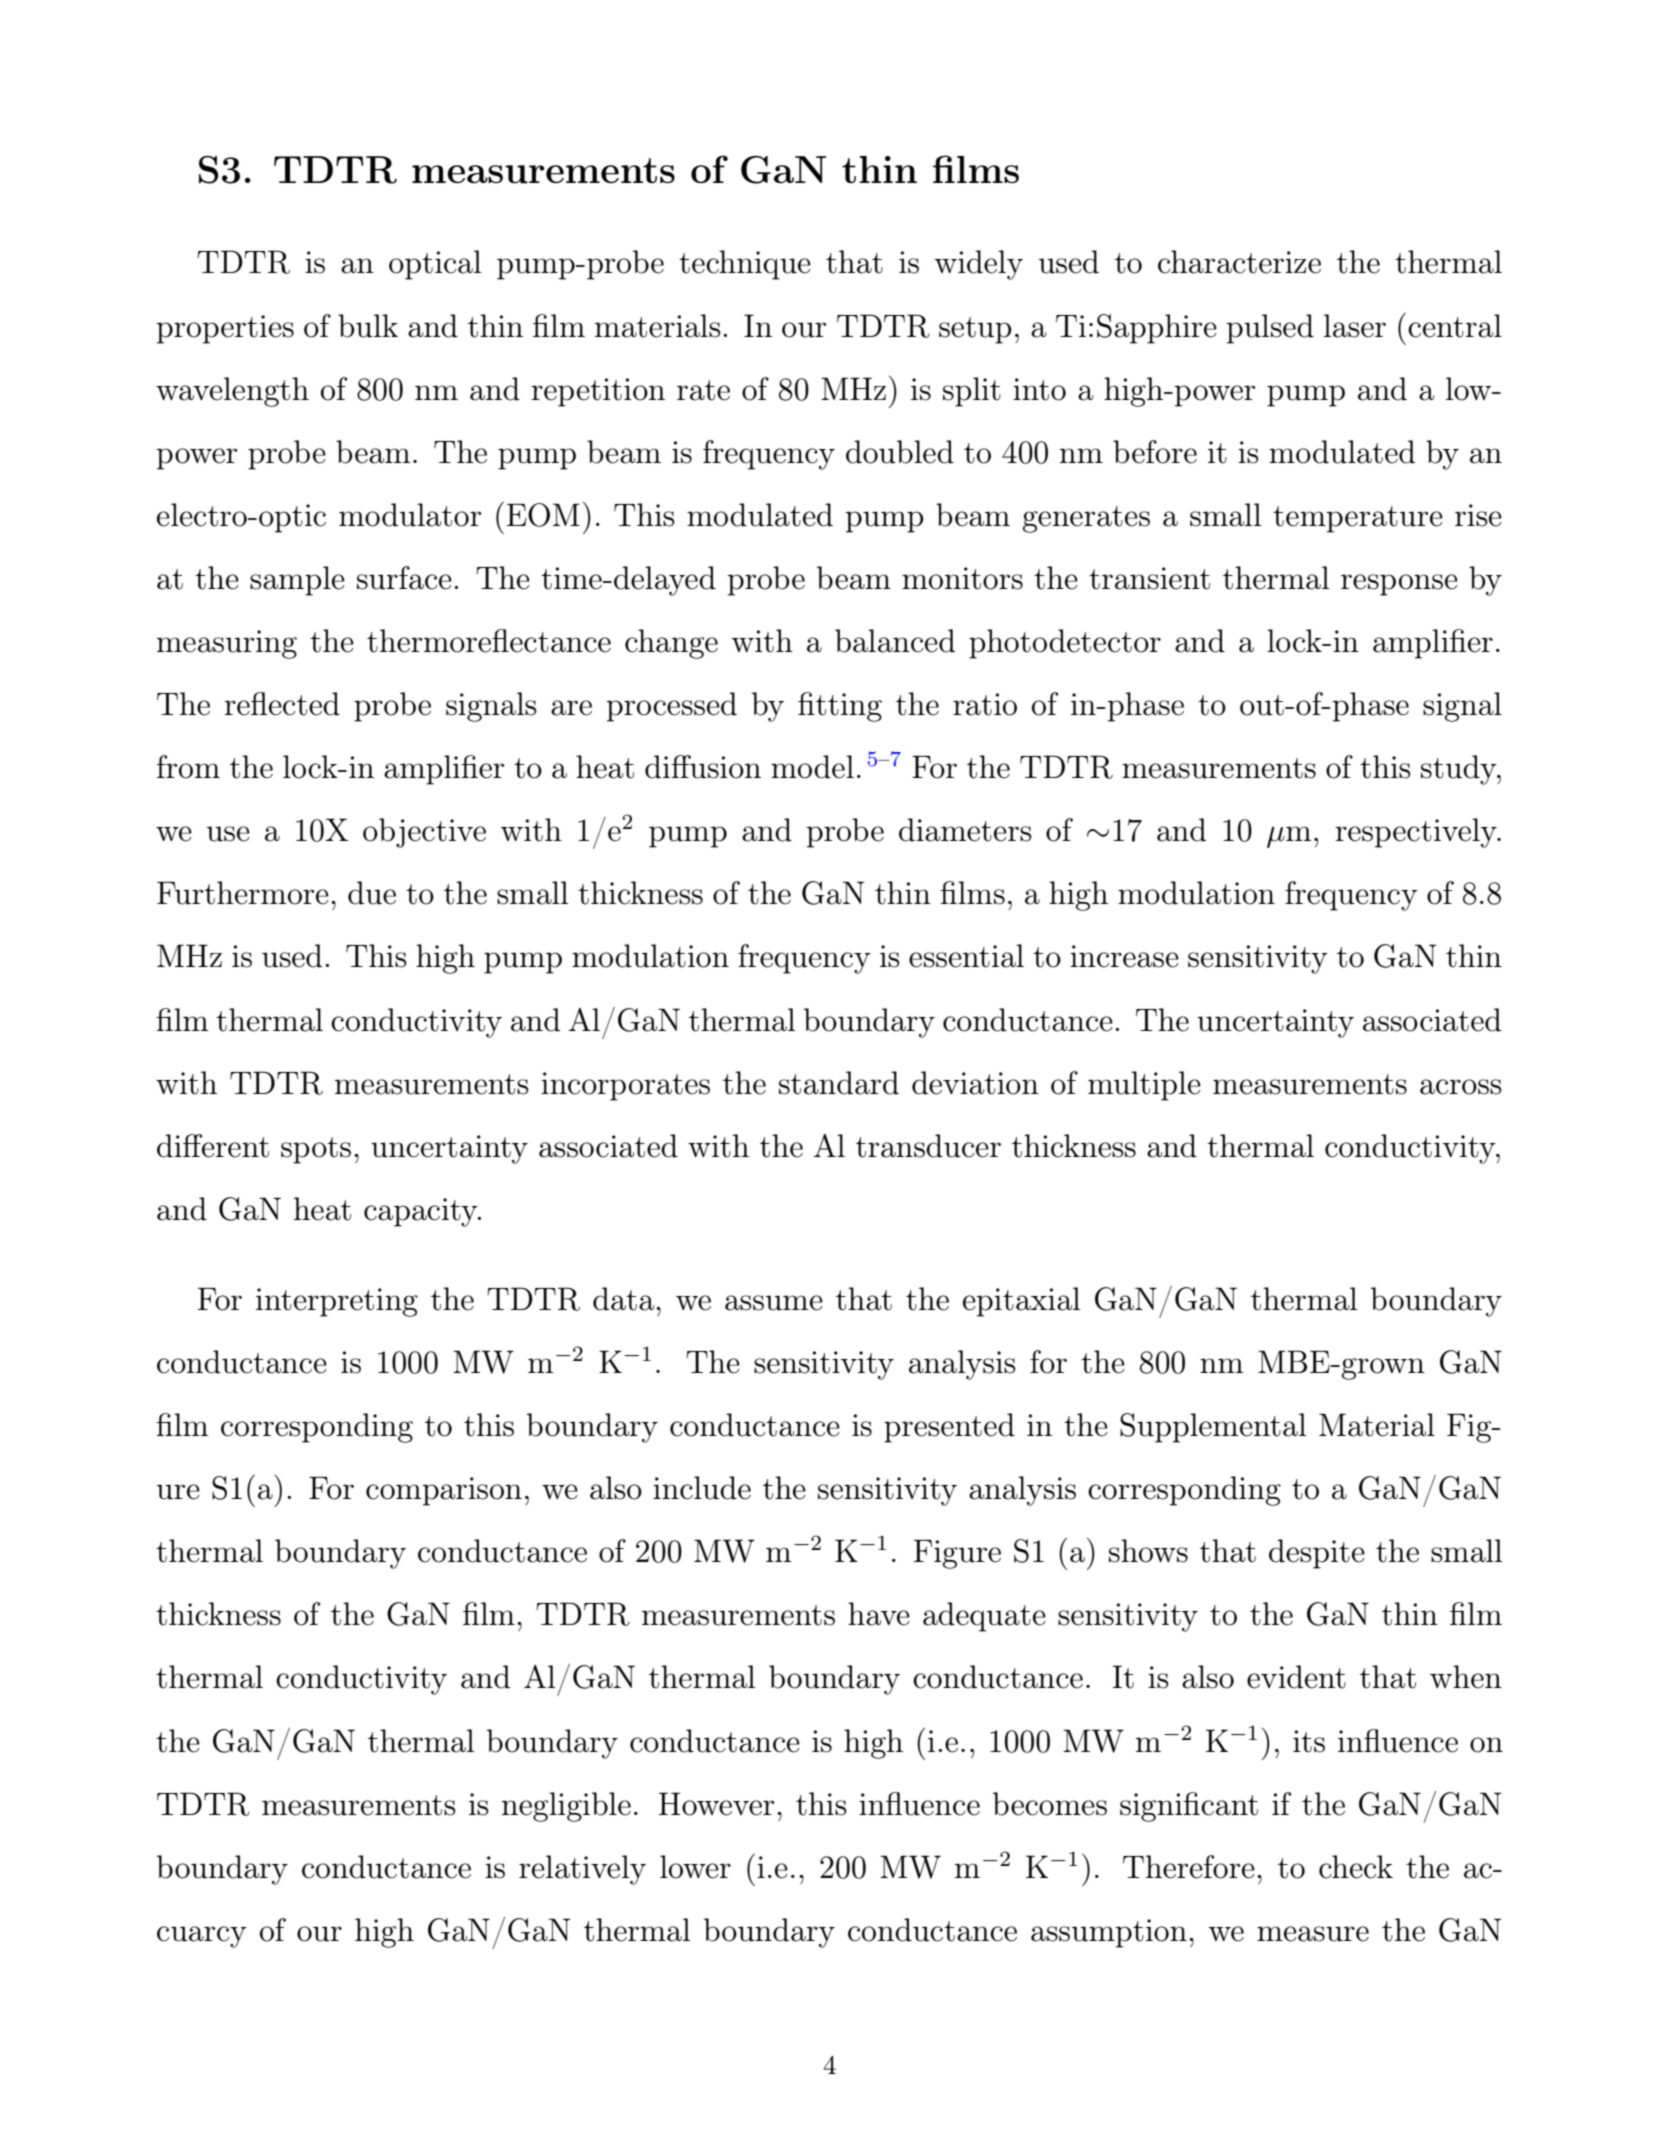 The width and height of the screenshot is (1660, 2149). What do you see at coordinates (1355, 326) in the screenshot?
I see `laser` at bounding box center [1355, 326].
